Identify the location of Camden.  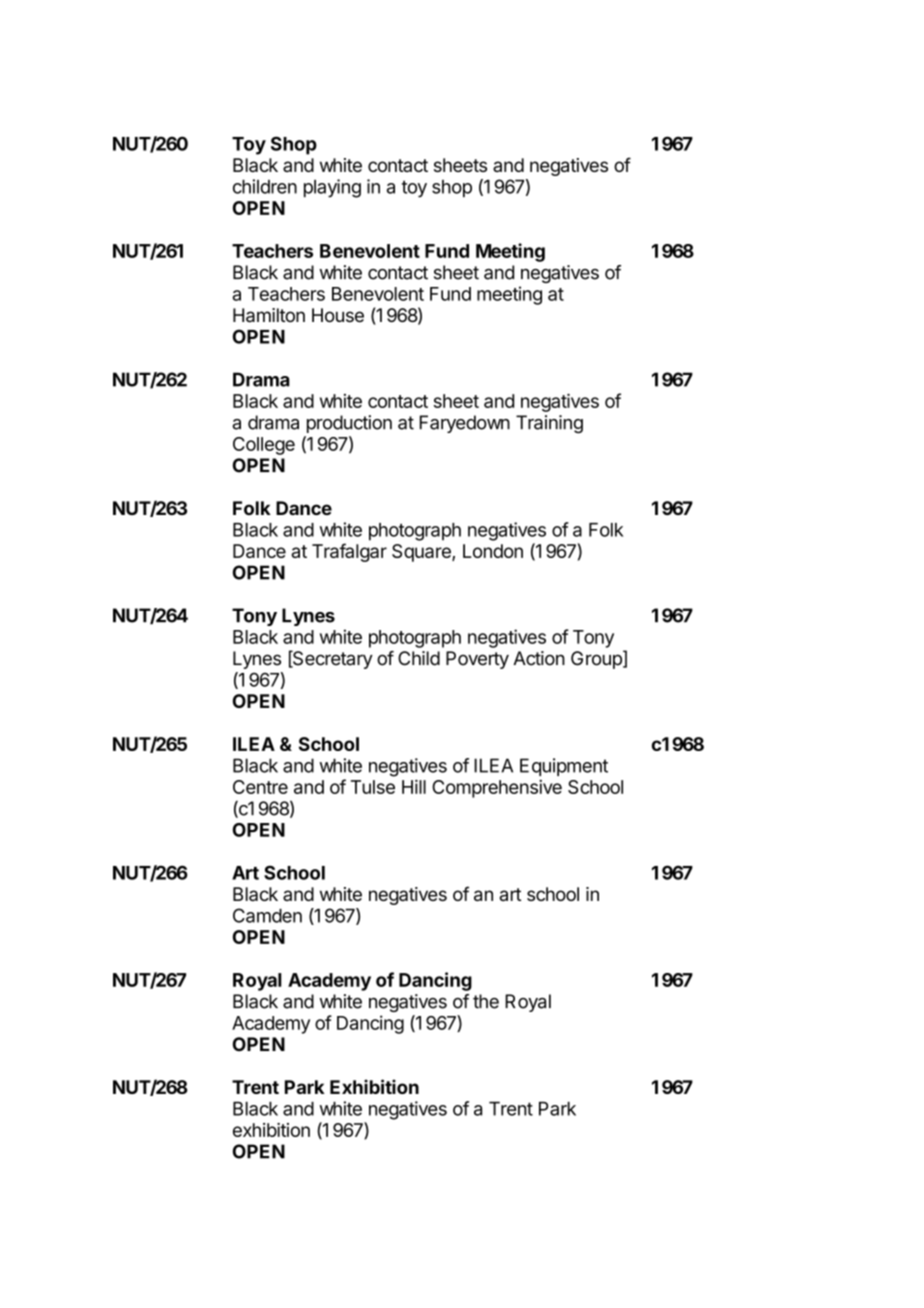
(267, 915).
